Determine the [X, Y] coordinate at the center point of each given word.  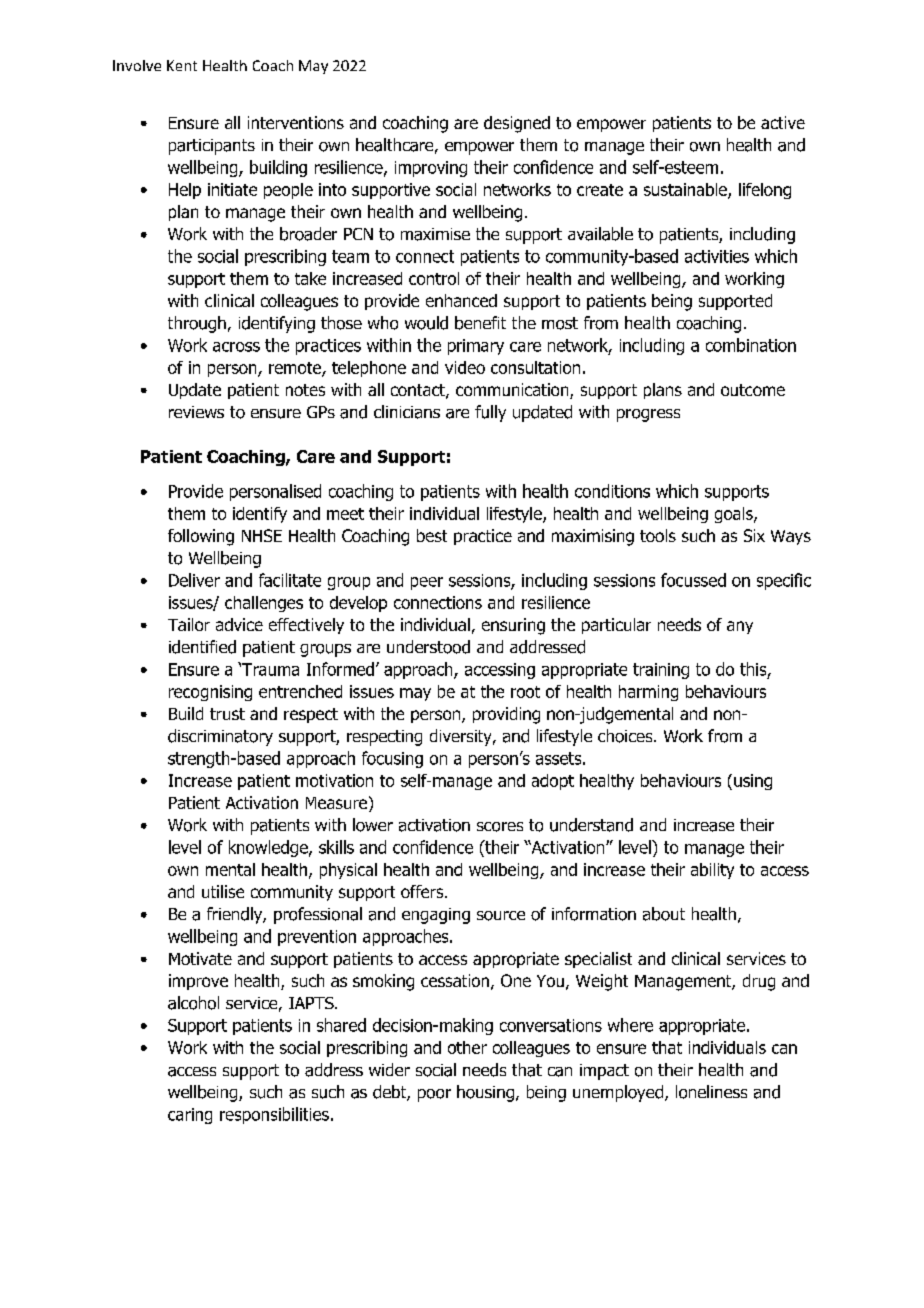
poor [434, 1095]
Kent [182, 65]
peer [427, 583]
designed [517, 124]
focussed [693, 580]
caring [190, 1116]
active [783, 122]
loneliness [711, 1092]
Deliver [194, 580]
